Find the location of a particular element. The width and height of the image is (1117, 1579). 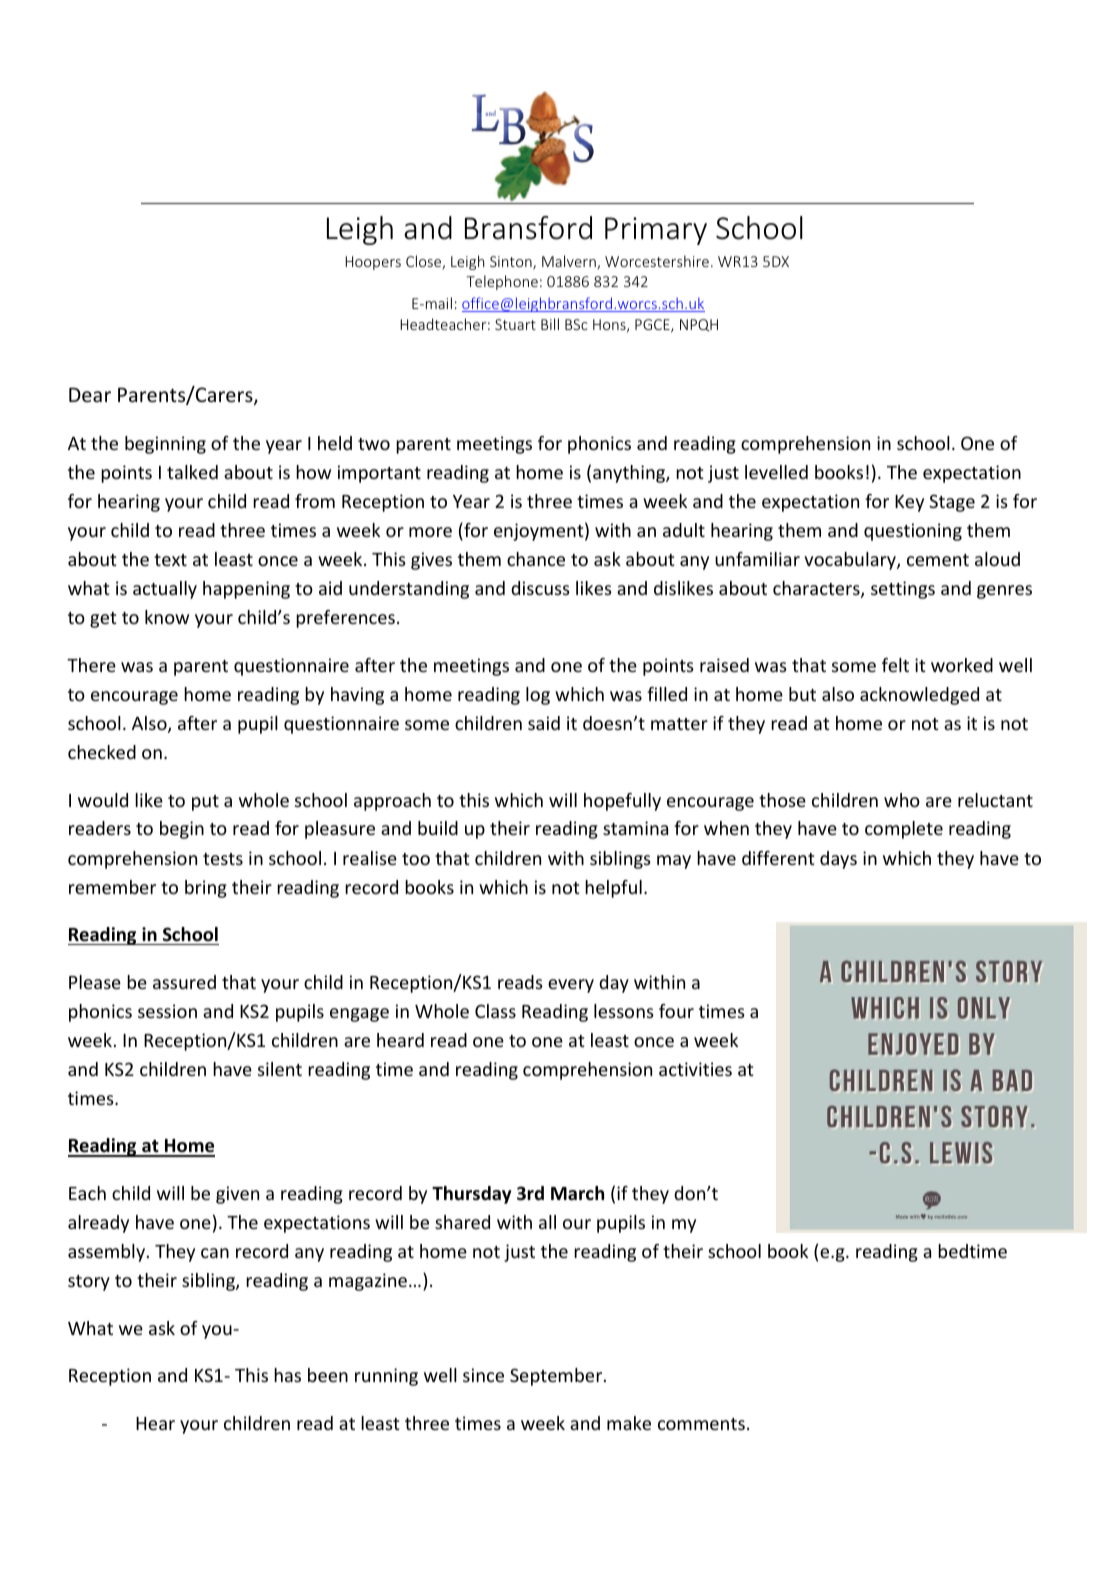

March is located at coordinates (577, 1193).
